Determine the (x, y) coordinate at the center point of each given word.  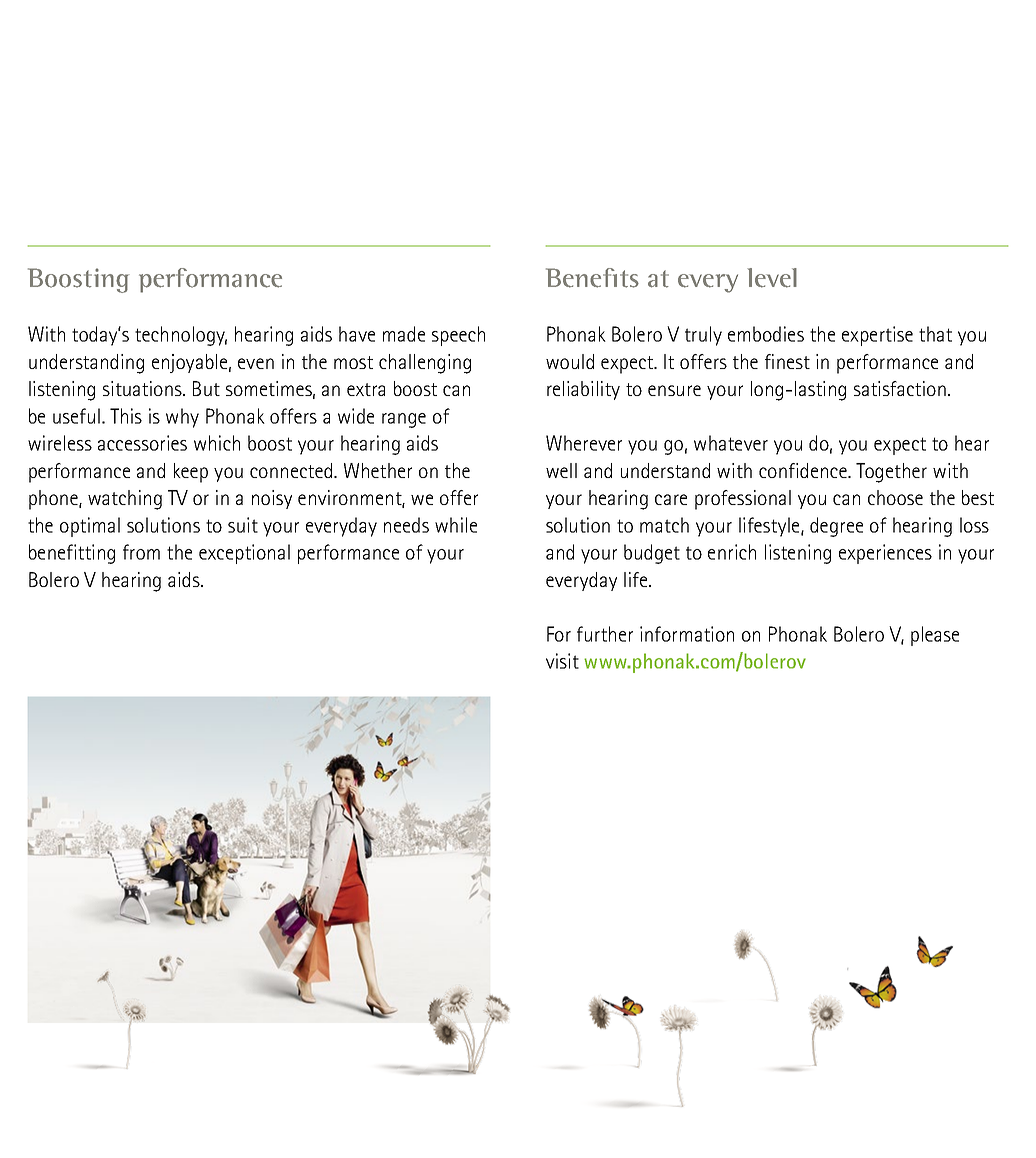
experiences (885, 554)
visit (562, 661)
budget (652, 554)
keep (191, 473)
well (561, 470)
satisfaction (900, 388)
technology (181, 336)
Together (891, 473)
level (772, 278)
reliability (583, 390)
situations (143, 388)
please (935, 636)
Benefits (592, 278)
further (605, 634)
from (141, 552)
